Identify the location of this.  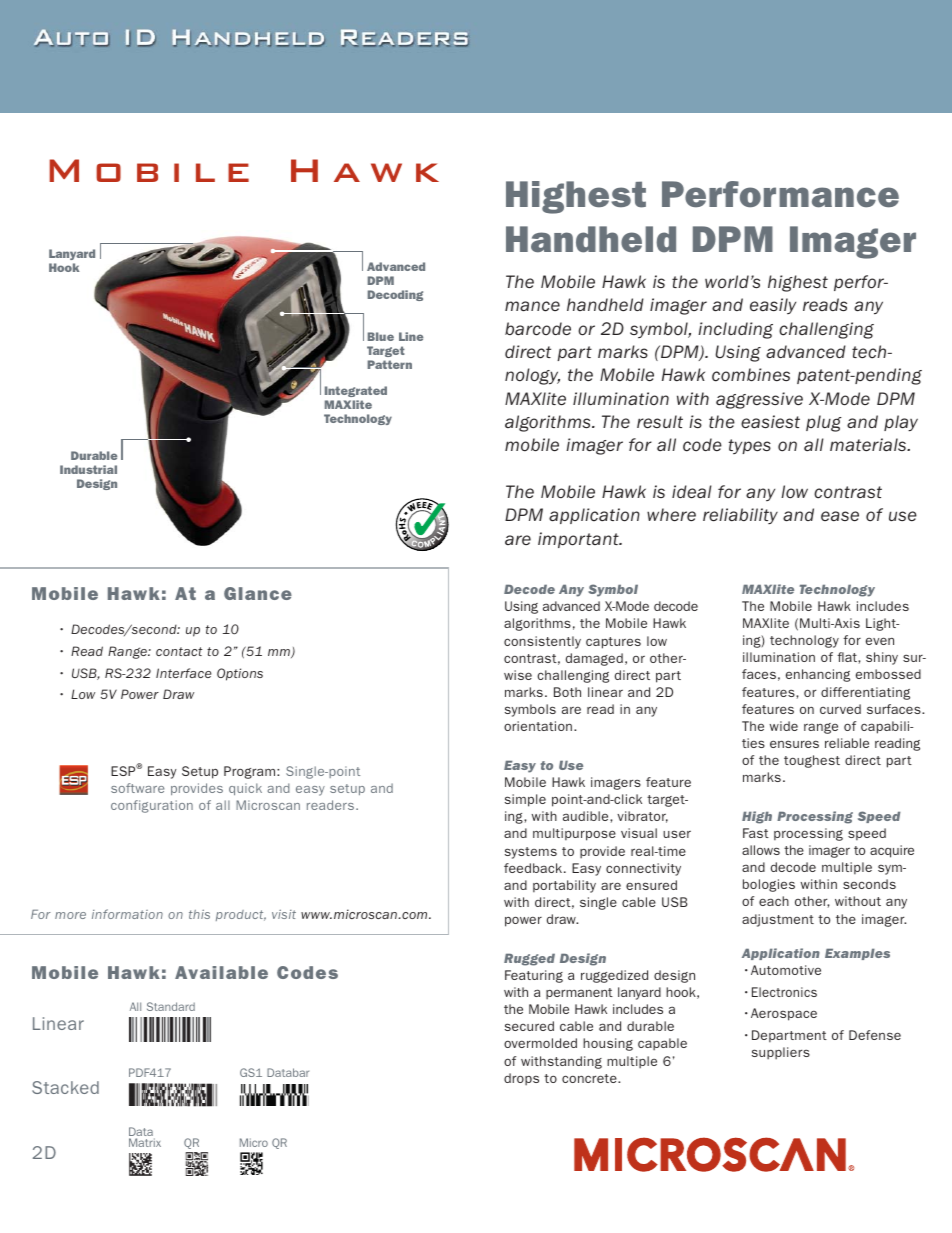
(199, 914).
